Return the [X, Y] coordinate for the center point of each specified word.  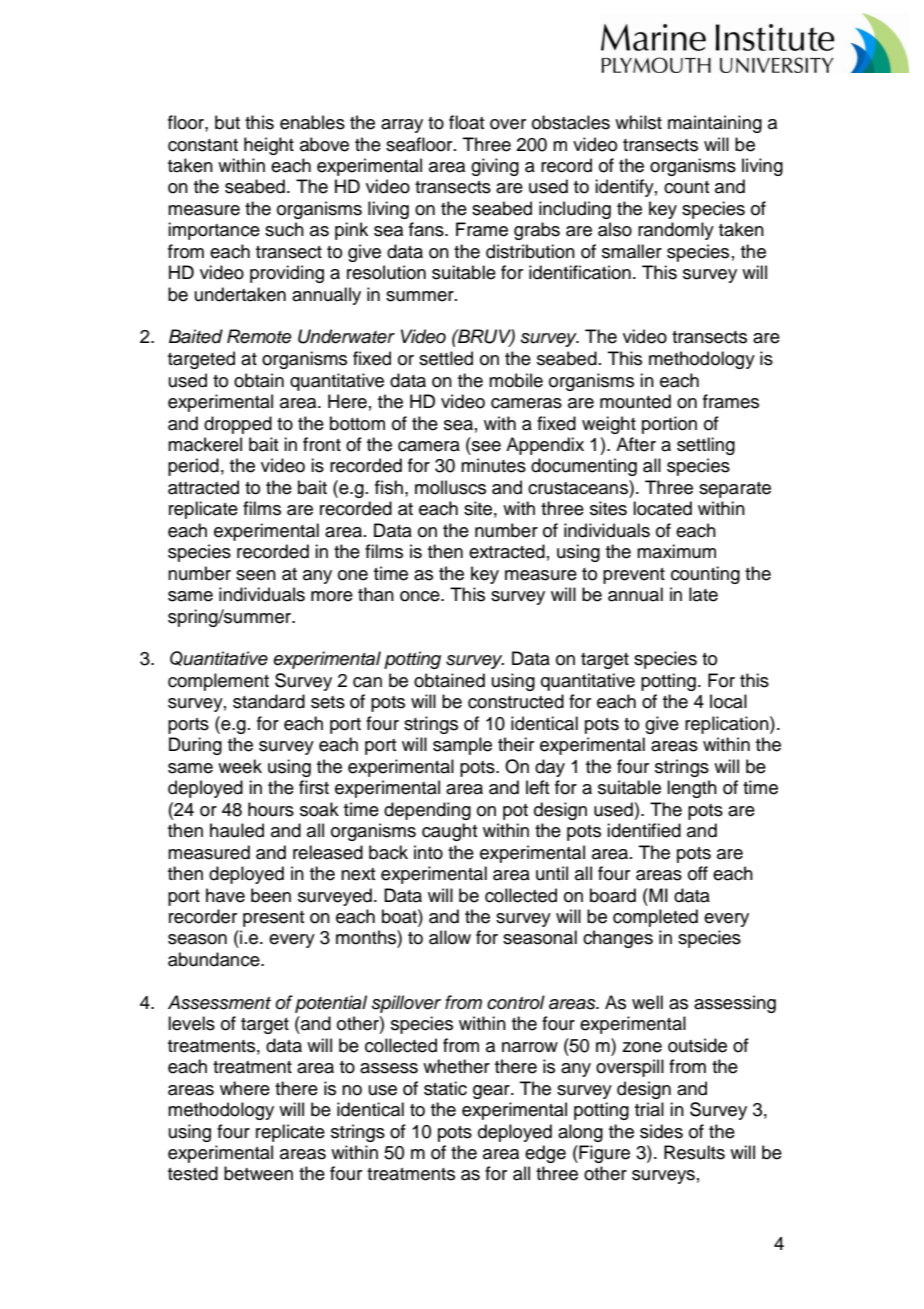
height [269, 146]
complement [218, 682]
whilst [638, 122]
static [445, 1088]
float [467, 122]
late [703, 594]
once [421, 596]
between [258, 1173]
